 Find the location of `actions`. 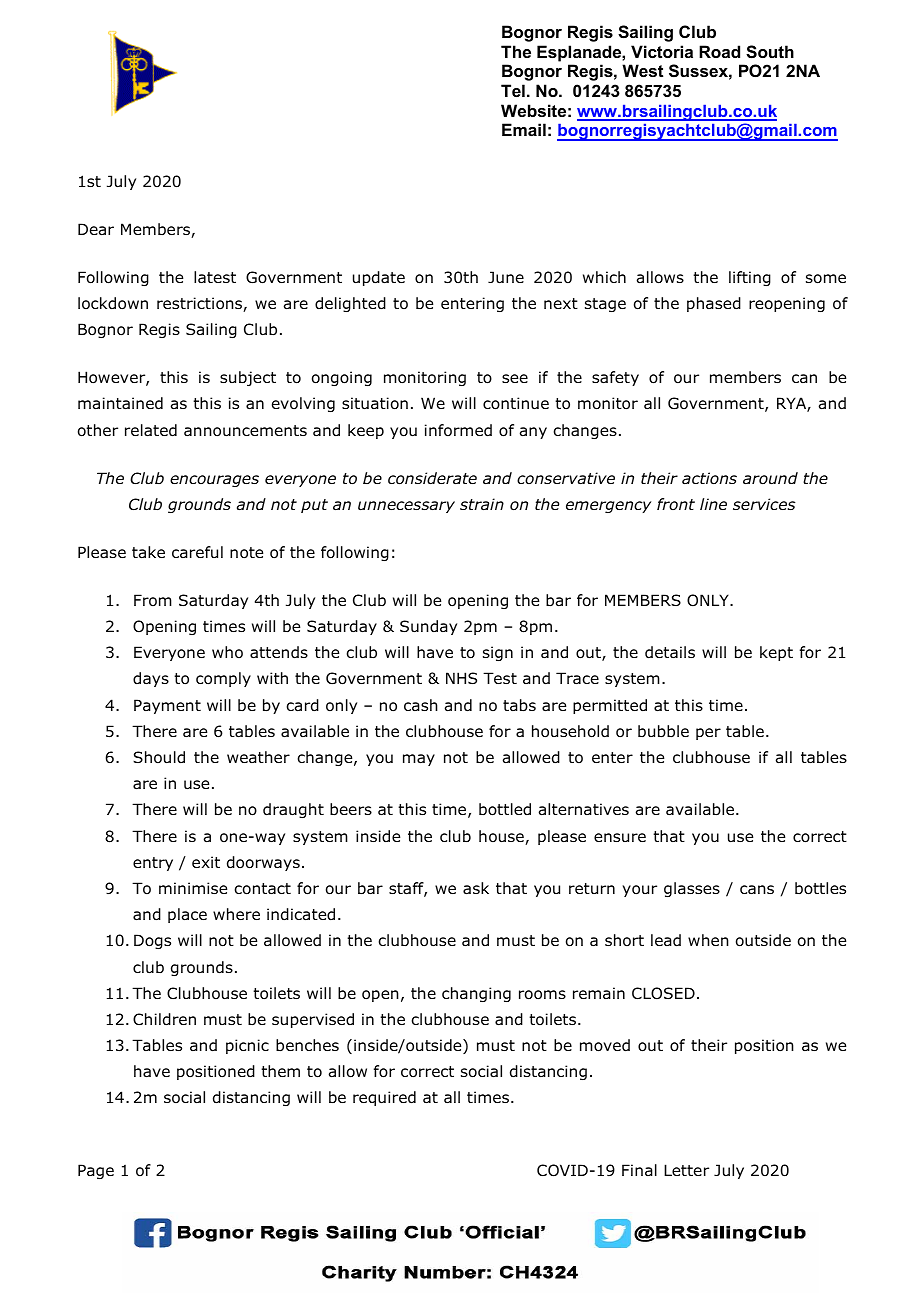

actions is located at coordinates (709, 478).
